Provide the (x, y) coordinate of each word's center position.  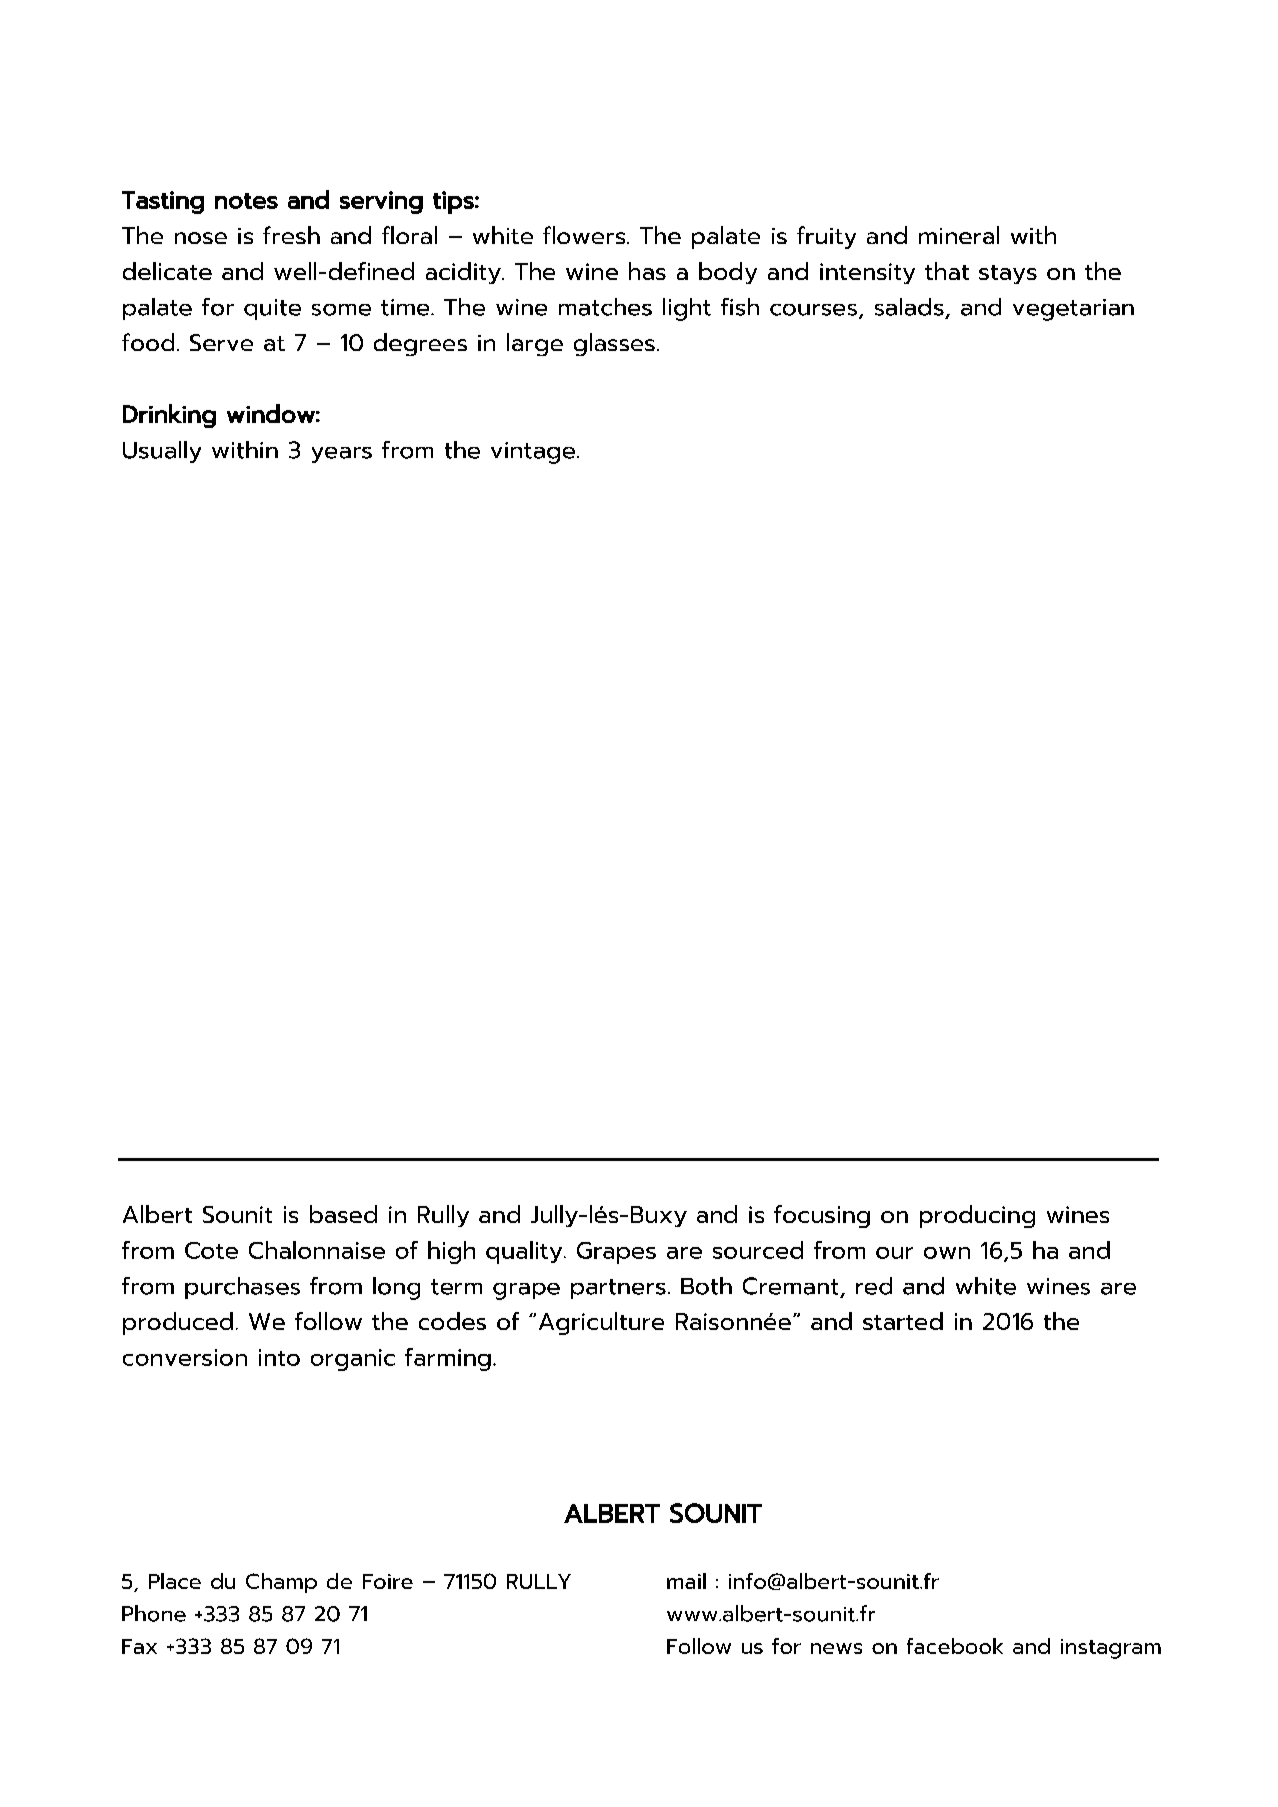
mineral (959, 235)
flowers (585, 235)
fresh (291, 235)
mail (686, 1581)
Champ (281, 1583)
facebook (955, 1646)
